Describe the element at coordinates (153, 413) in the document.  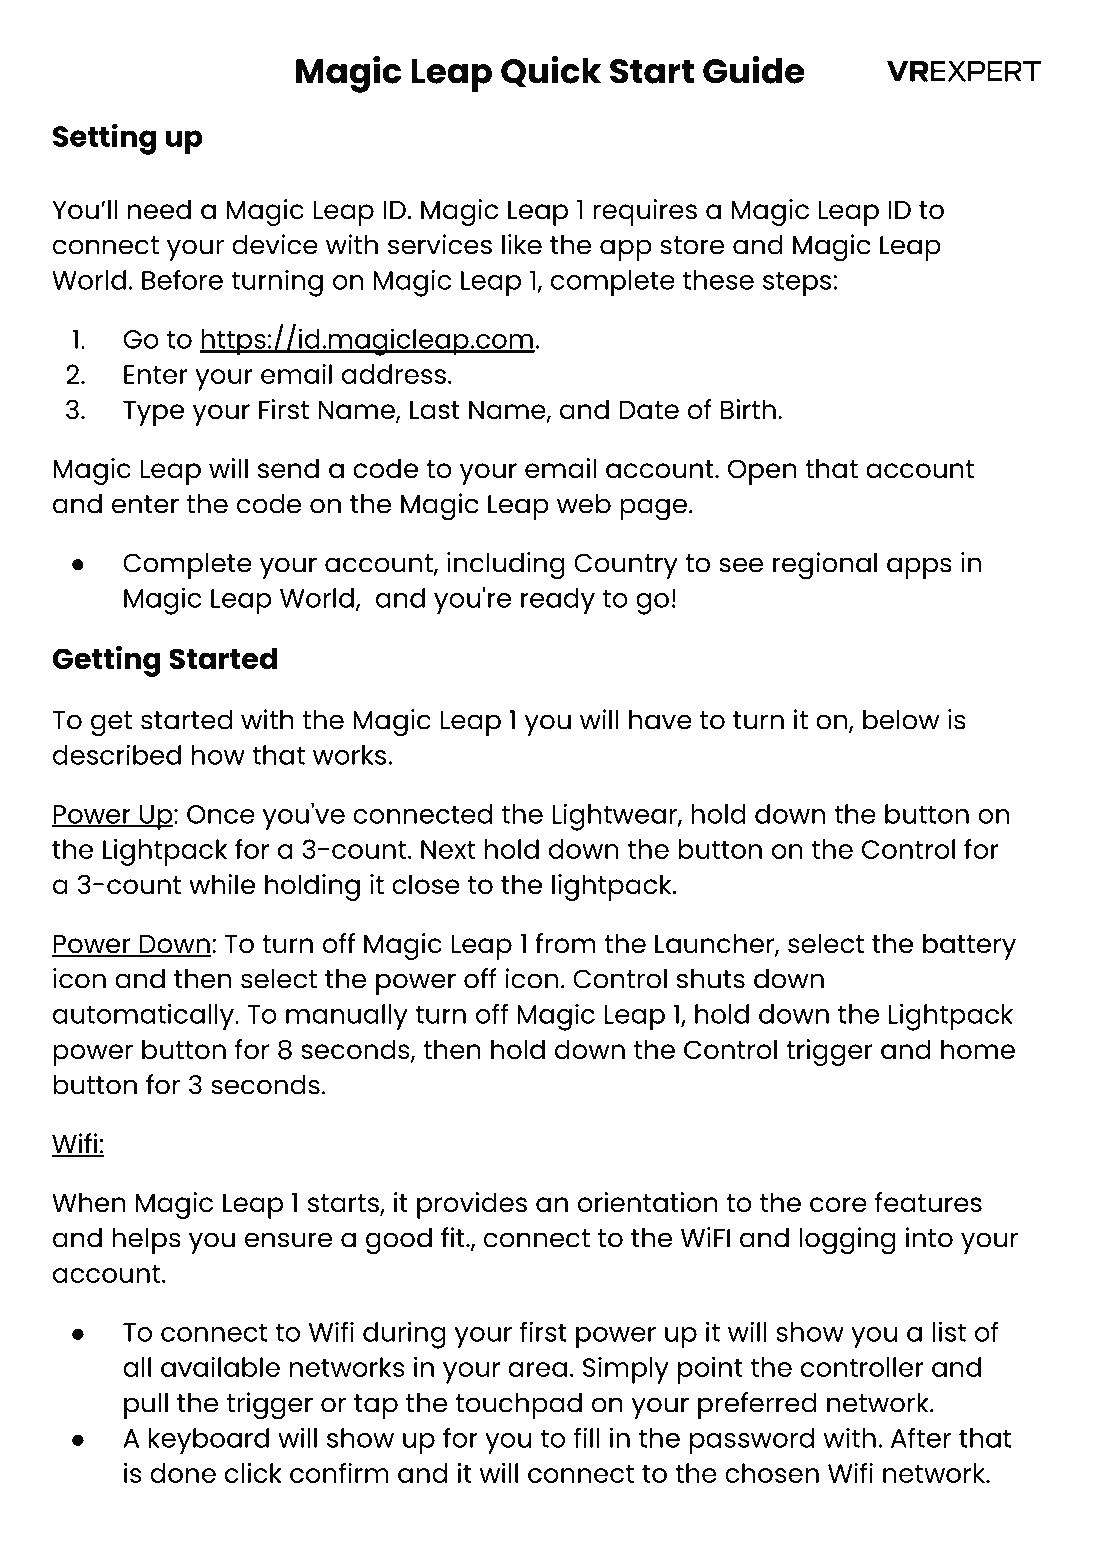
I see `Type` at that location.
